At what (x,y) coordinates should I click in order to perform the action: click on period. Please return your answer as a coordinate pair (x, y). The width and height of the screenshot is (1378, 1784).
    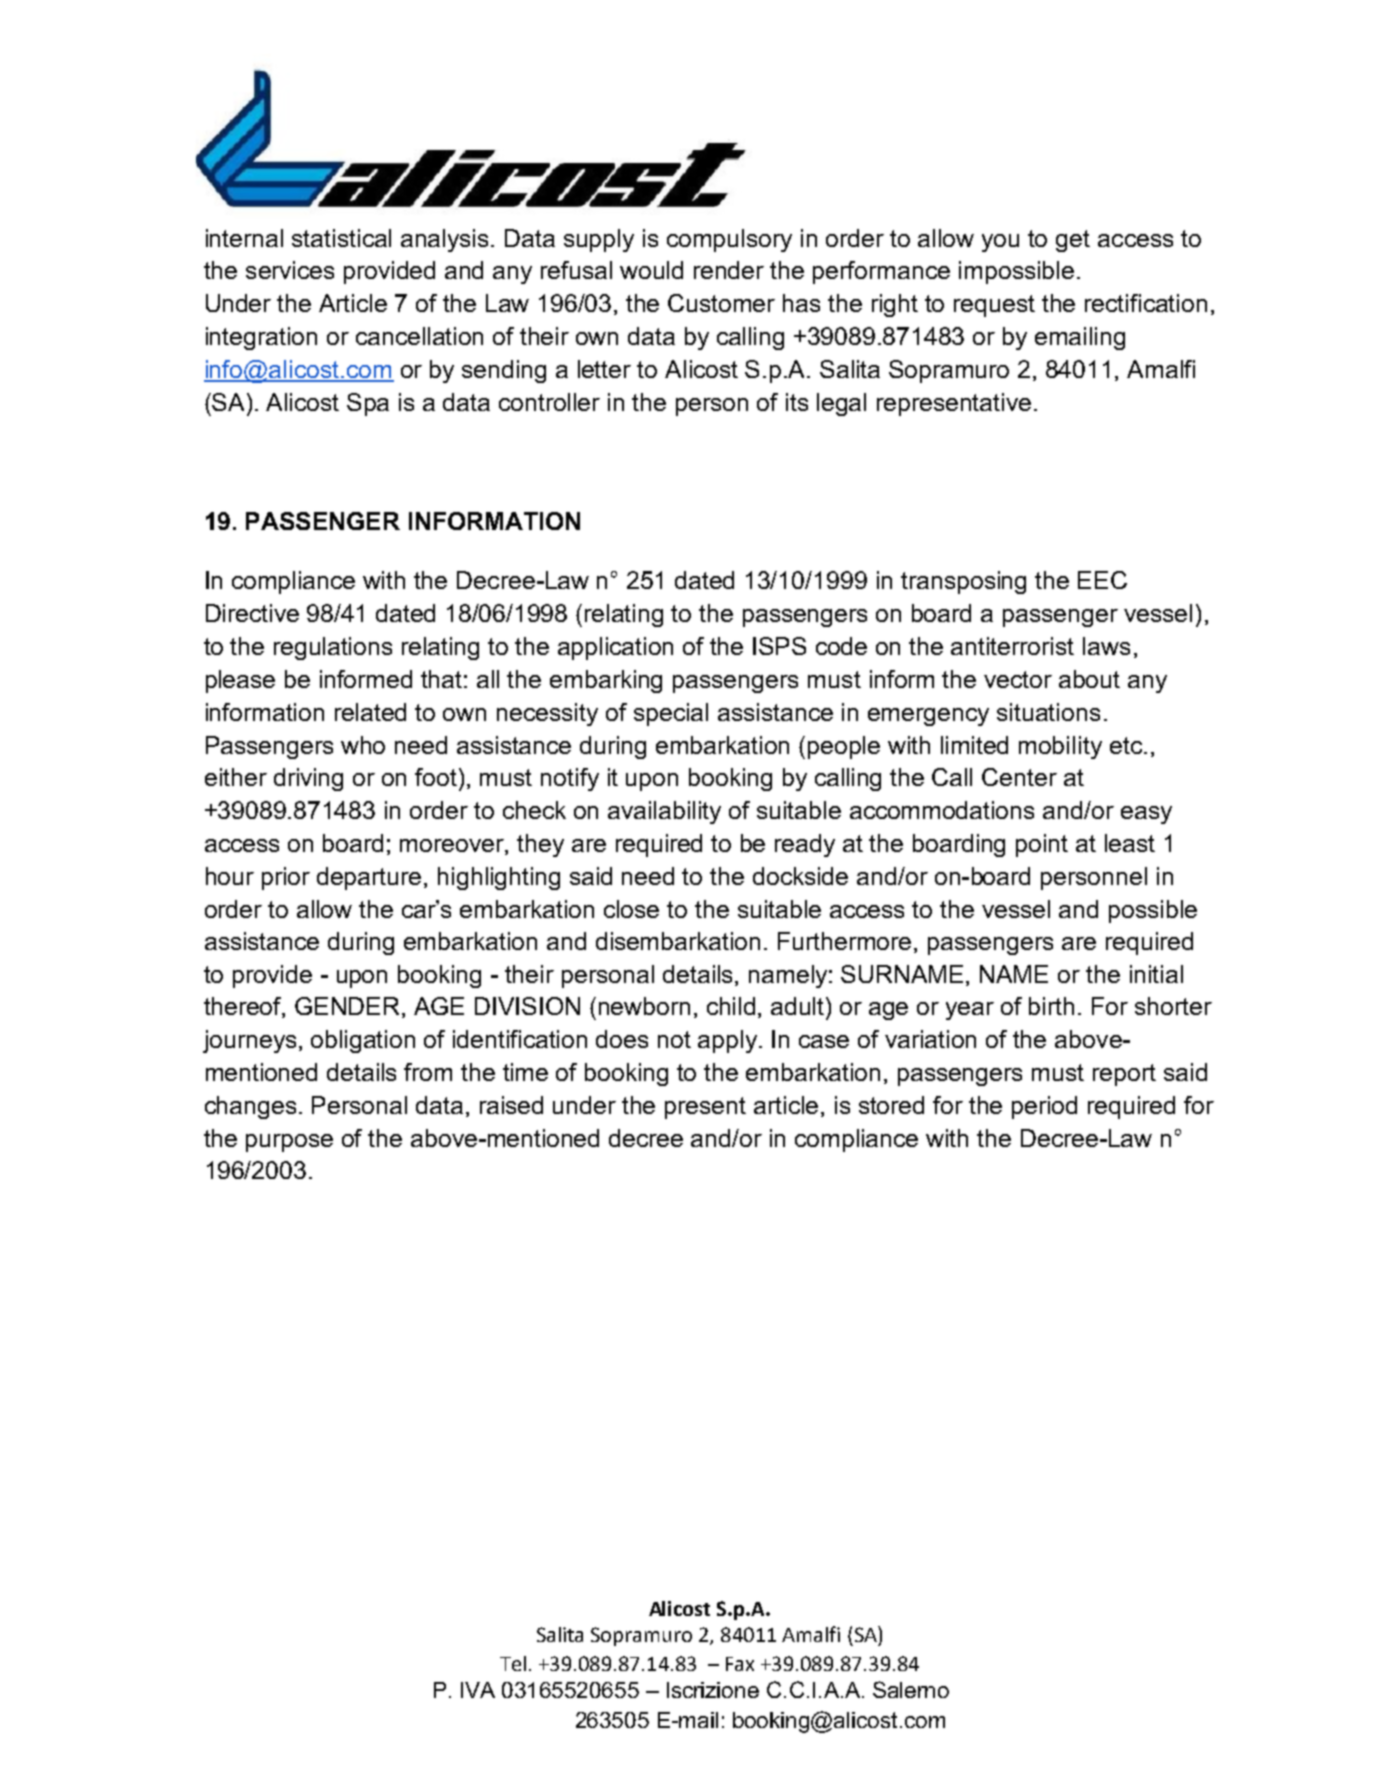
    Looking at the image, I should click on (1044, 1107).
